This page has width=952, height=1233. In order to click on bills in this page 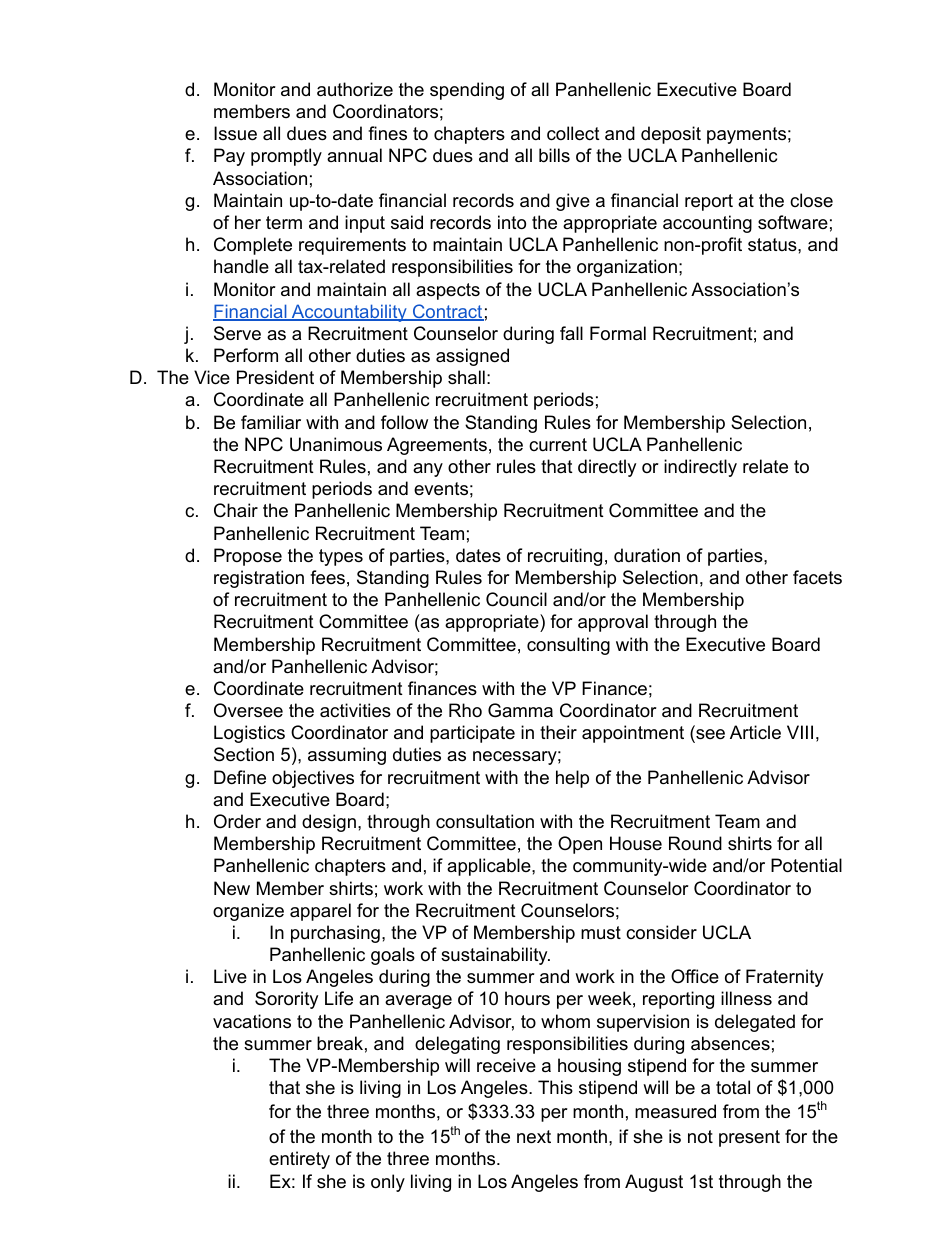, I will do `click(554, 155)`.
